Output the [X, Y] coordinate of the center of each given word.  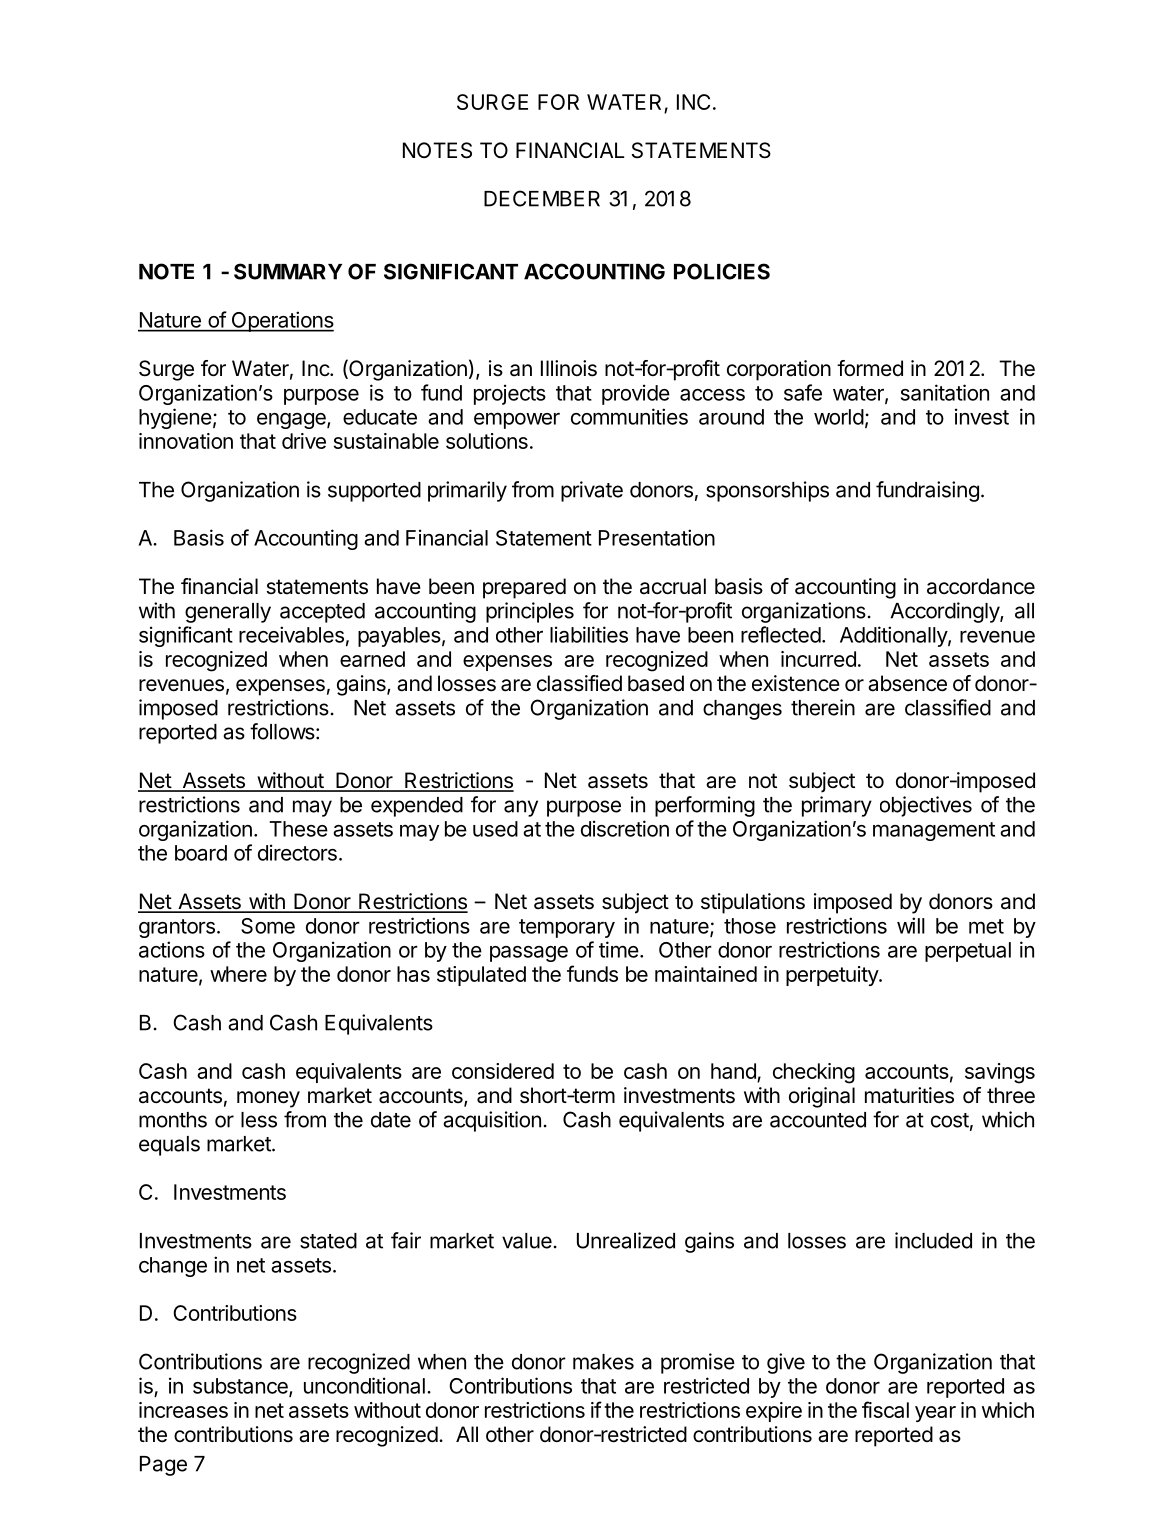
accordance [981, 586]
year [935, 1414]
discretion [625, 828]
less [259, 1120]
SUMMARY [288, 271]
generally [228, 613]
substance [241, 1387]
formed [870, 368]
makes [603, 1362]
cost [950, 1120]
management [934, 831]
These [298, 829]
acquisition [492, 1121]
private [592, 491]
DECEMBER [542, 198]
